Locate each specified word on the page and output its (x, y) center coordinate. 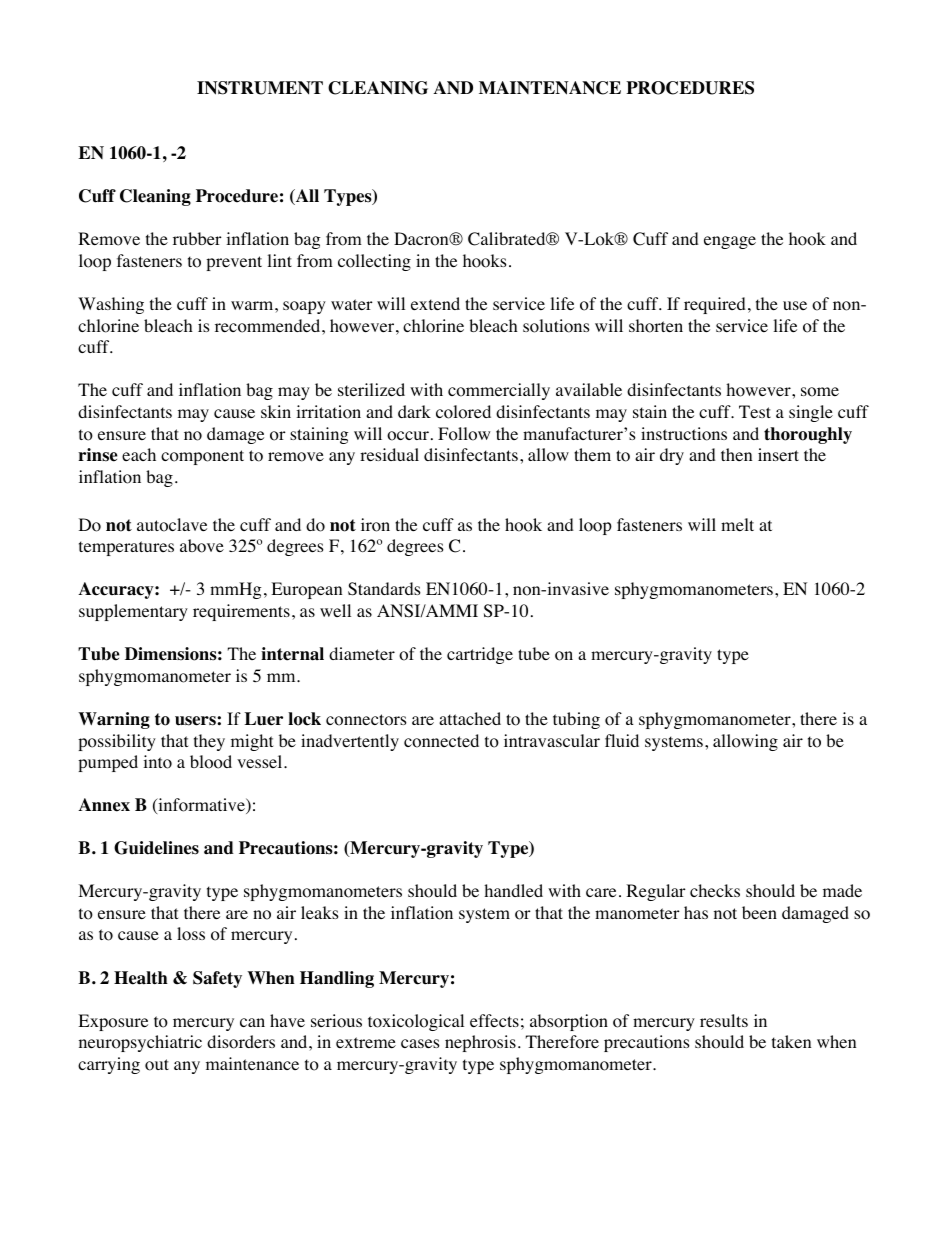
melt (737, 524)
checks (715, 890)
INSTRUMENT (260, 88)
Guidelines (156, 848)
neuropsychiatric (140, 1043)
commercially (499, 391)
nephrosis (480, 1043)
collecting (374, 262)
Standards (384, 589)
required (715, 305)
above (202, 546)
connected (441, 741)
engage (730, 242)
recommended (269, 326)
